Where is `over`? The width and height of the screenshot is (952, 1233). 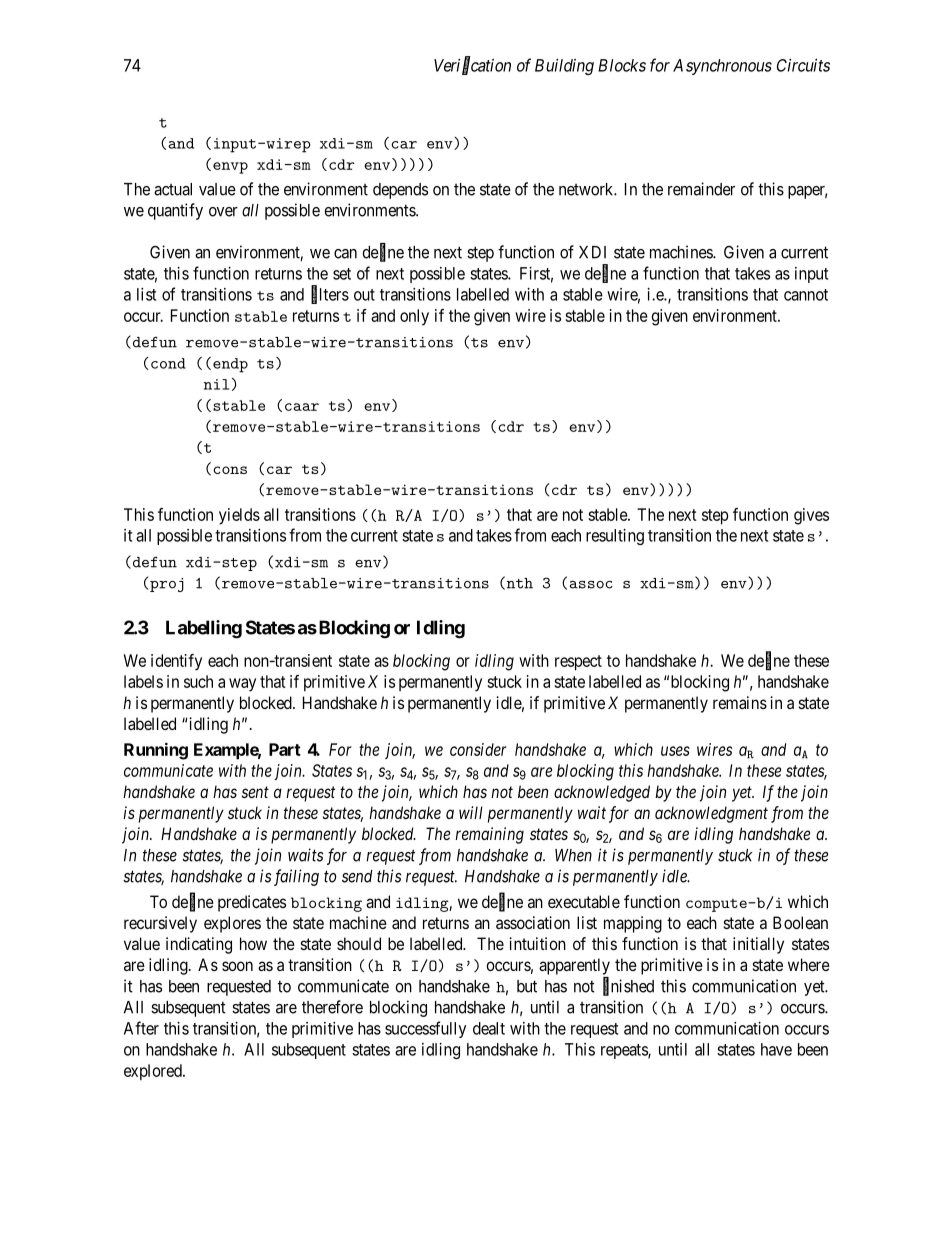 over is located at coordinates (223, 212).
